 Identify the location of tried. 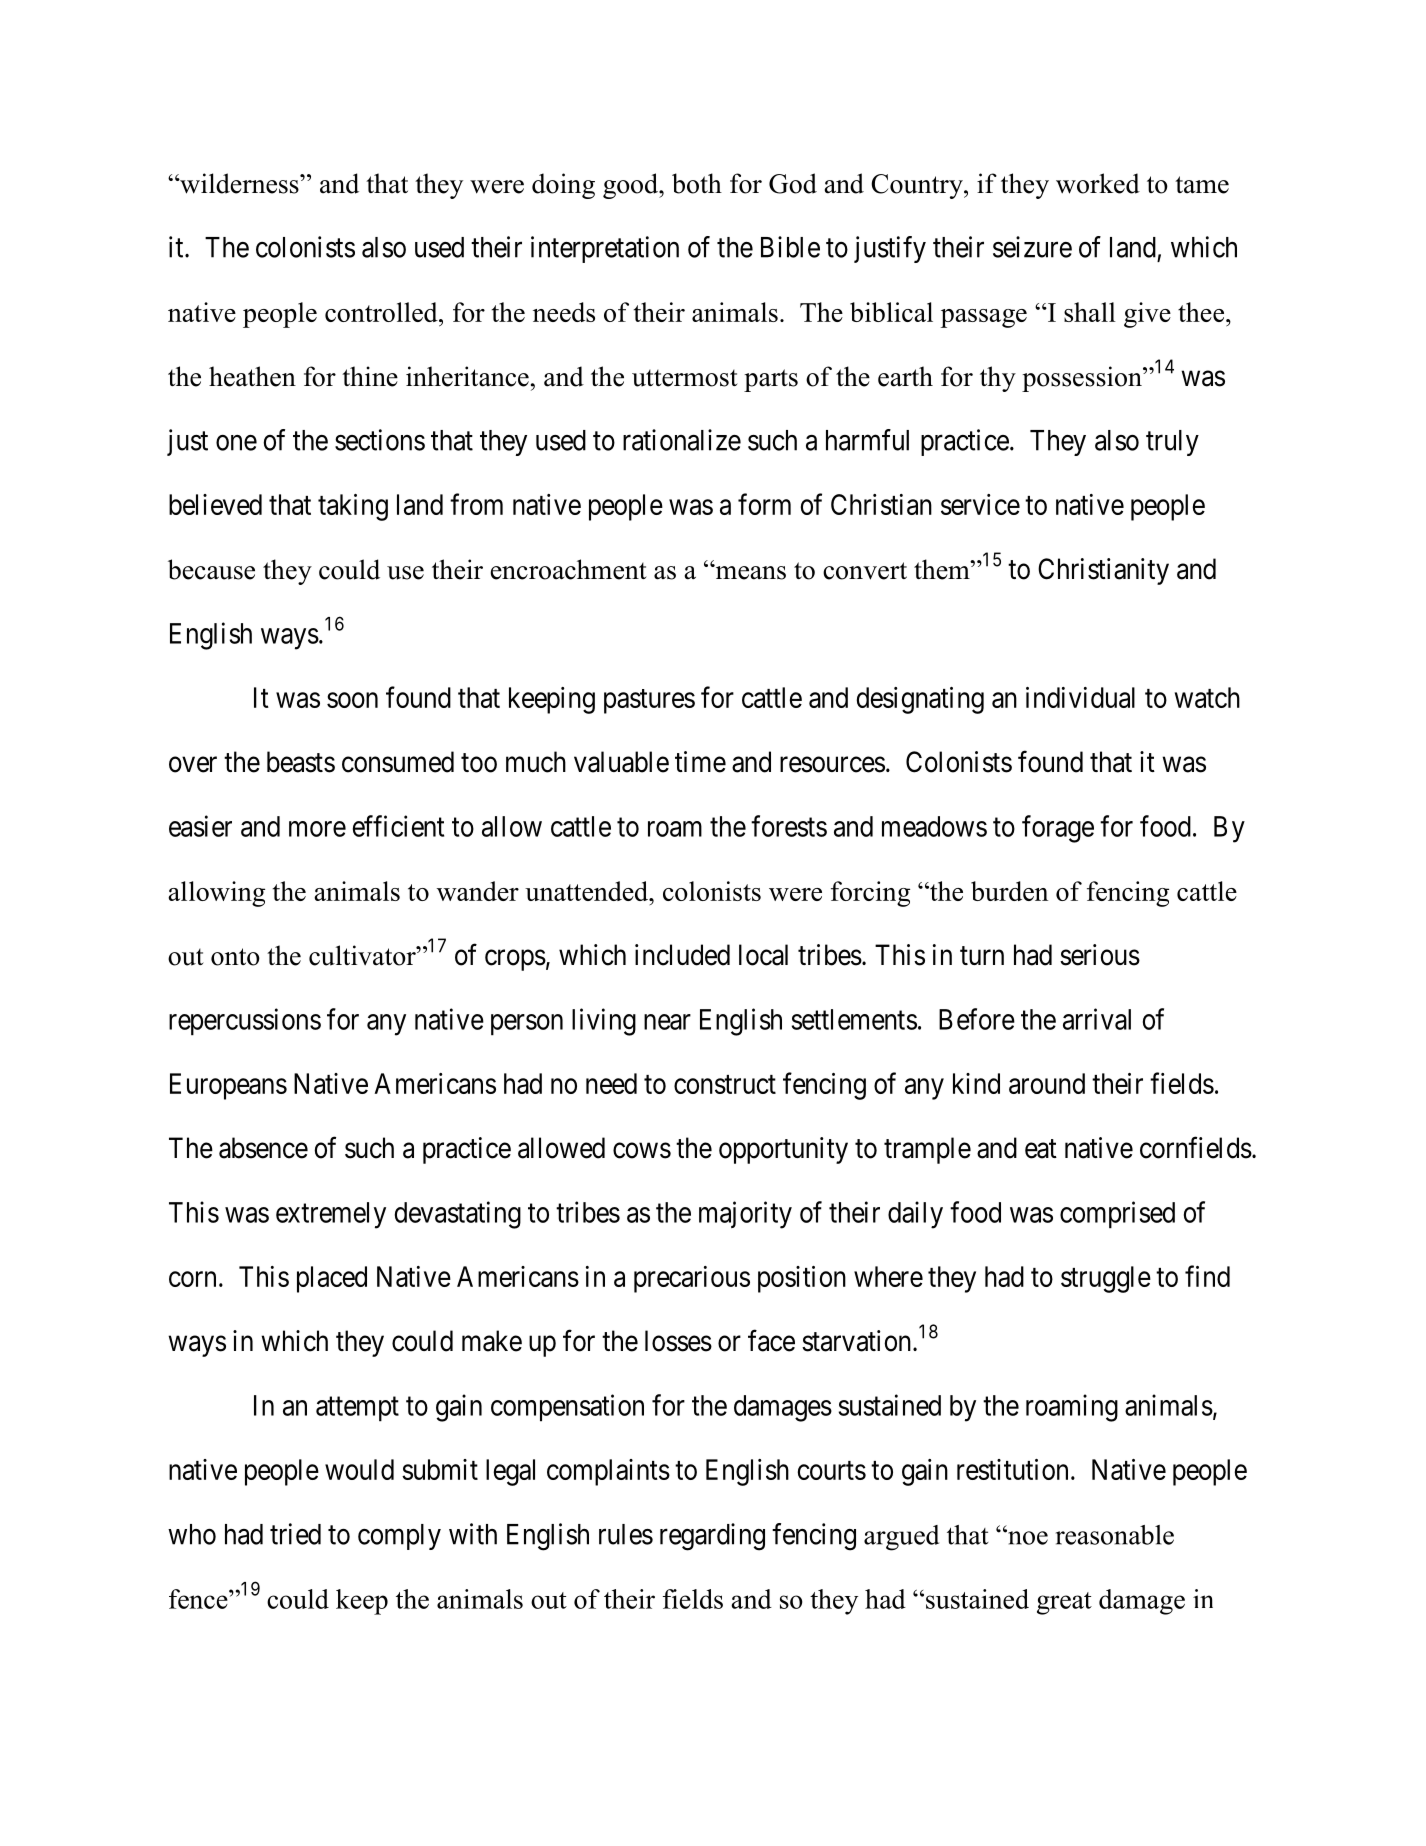
(295, 1534).
